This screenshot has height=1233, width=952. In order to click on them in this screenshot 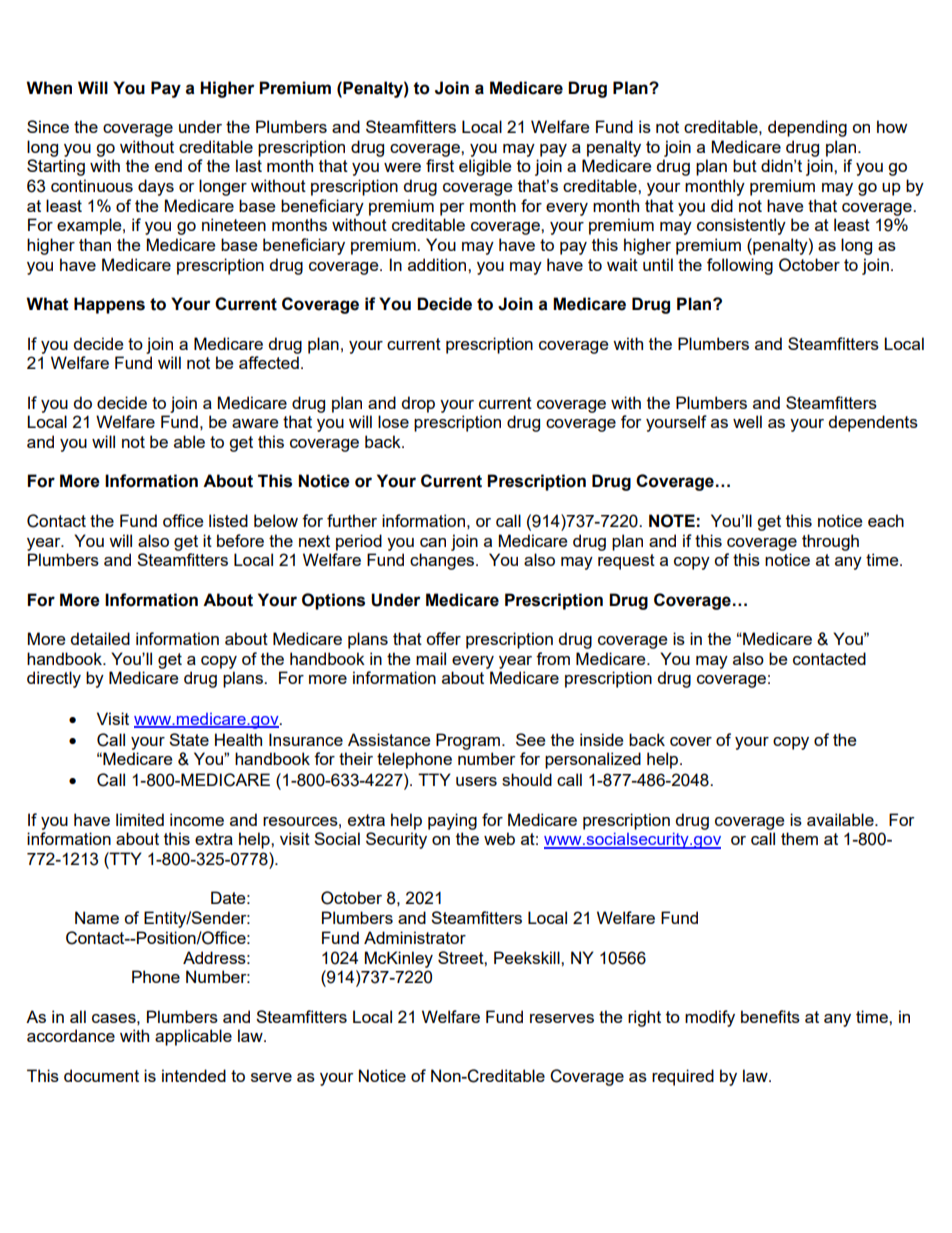, I will do `click(799, 838)`.
